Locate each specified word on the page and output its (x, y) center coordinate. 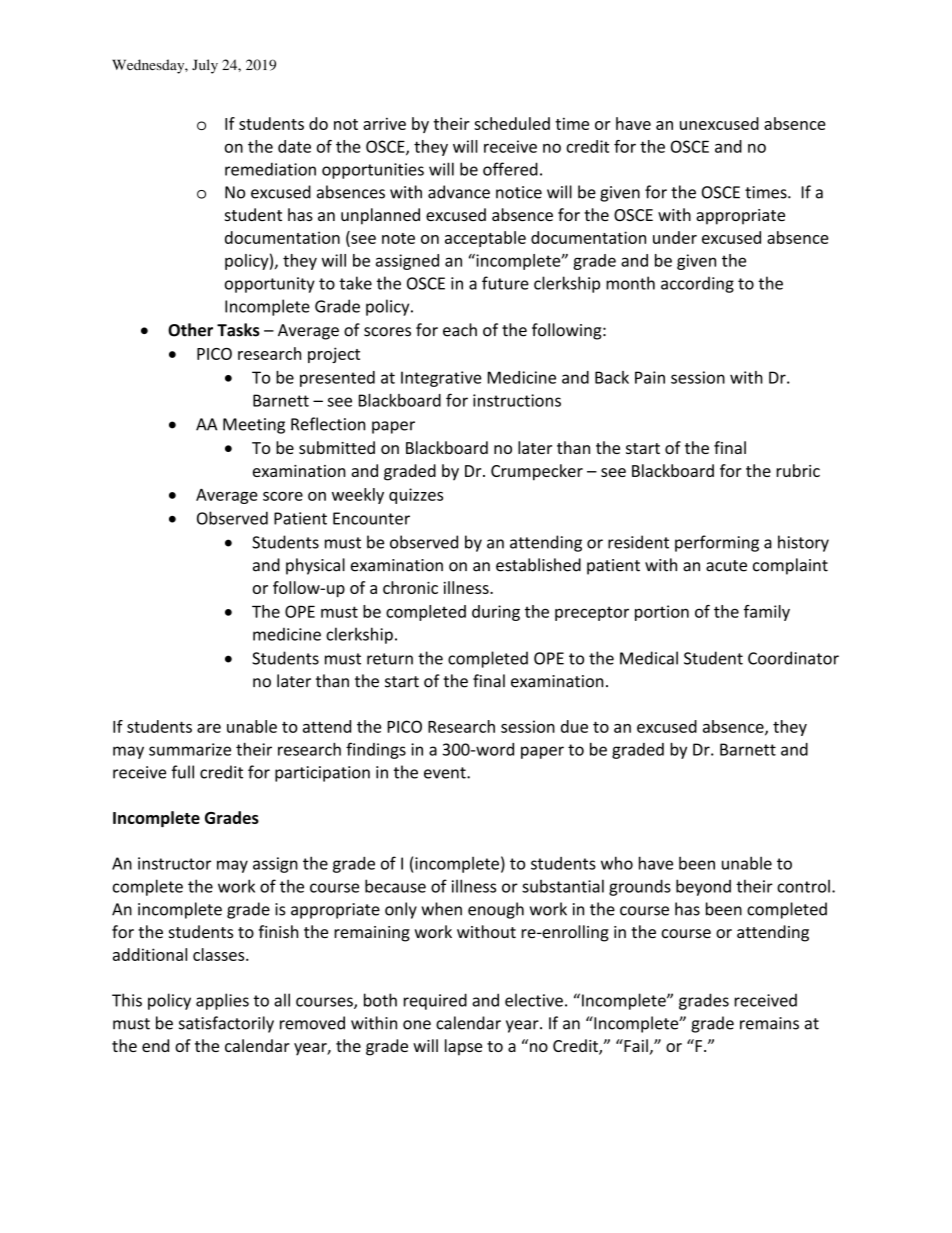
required (435, 1001)
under (675, 237)
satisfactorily (226, 1024)
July (205, 66)
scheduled (512, 123)
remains (769, 1023)
